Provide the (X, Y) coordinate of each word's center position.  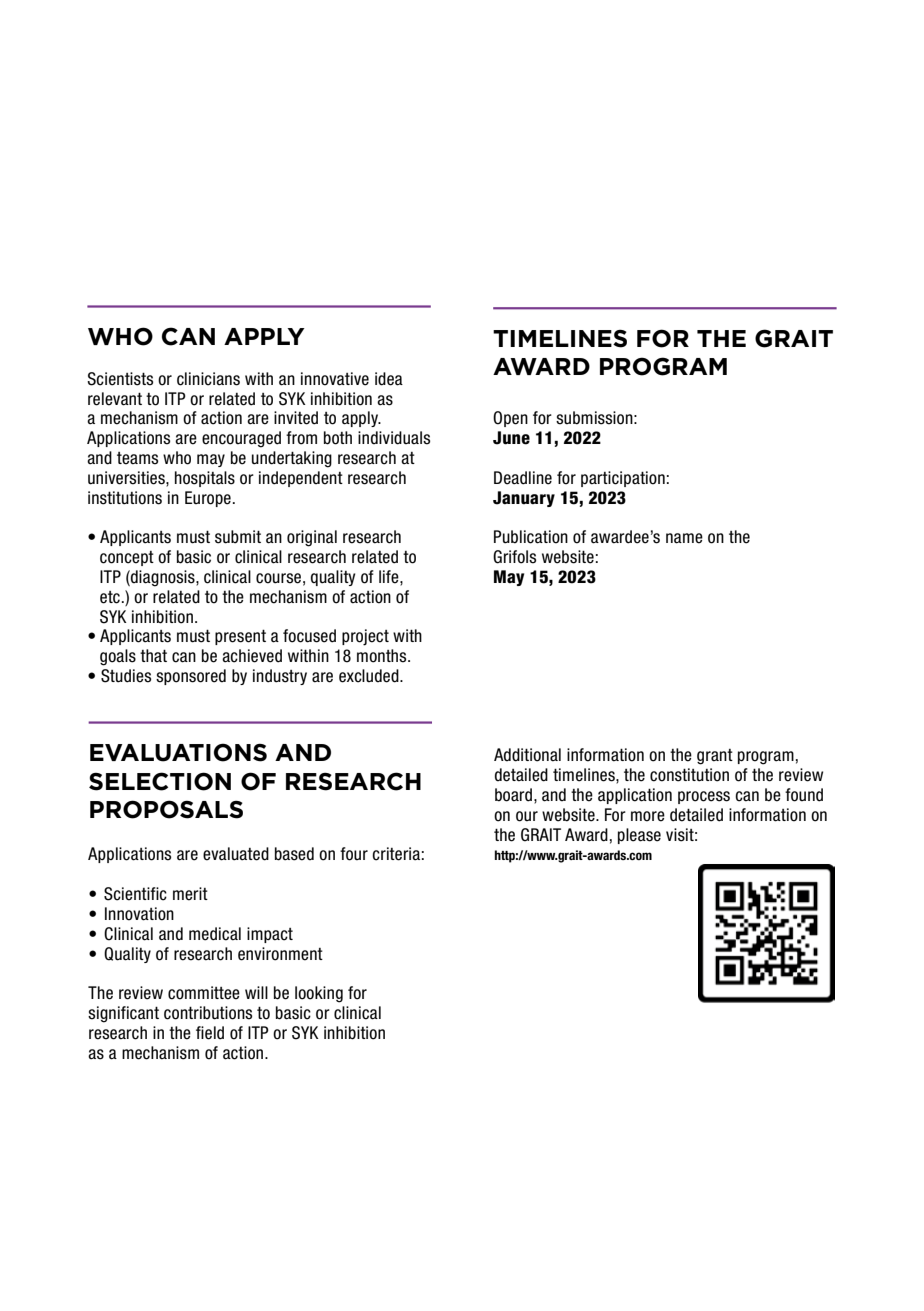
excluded (370, 676)
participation (623, 479)
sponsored (191, 677)
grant (715, 757)
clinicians (208, 379)
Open (510, 419)
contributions (208, 1013)
